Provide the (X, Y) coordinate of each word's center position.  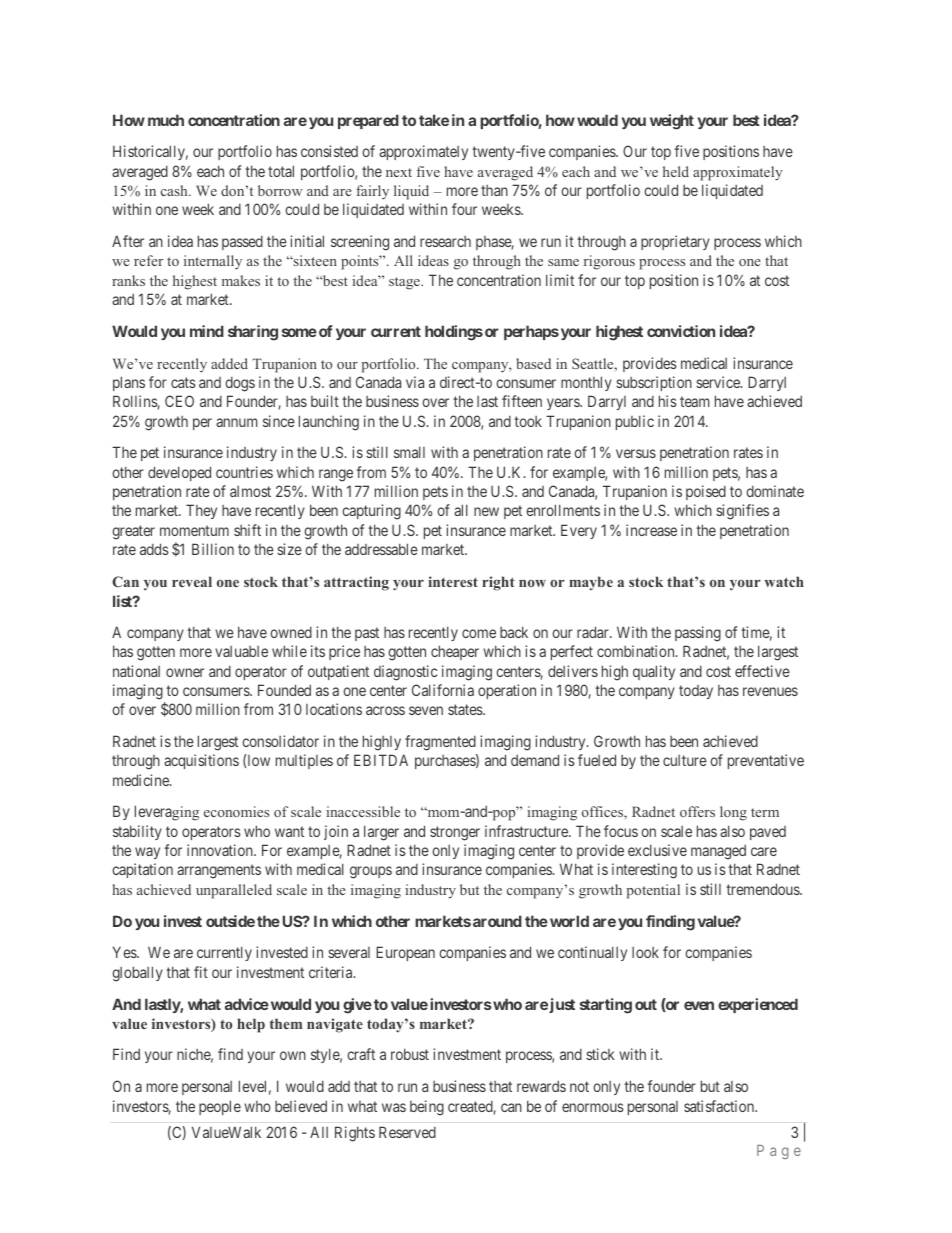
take (434, 120)
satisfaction (720, 1106)
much (166, 120)
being (427, 1108)
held (676, 171)
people (220, 1107)
